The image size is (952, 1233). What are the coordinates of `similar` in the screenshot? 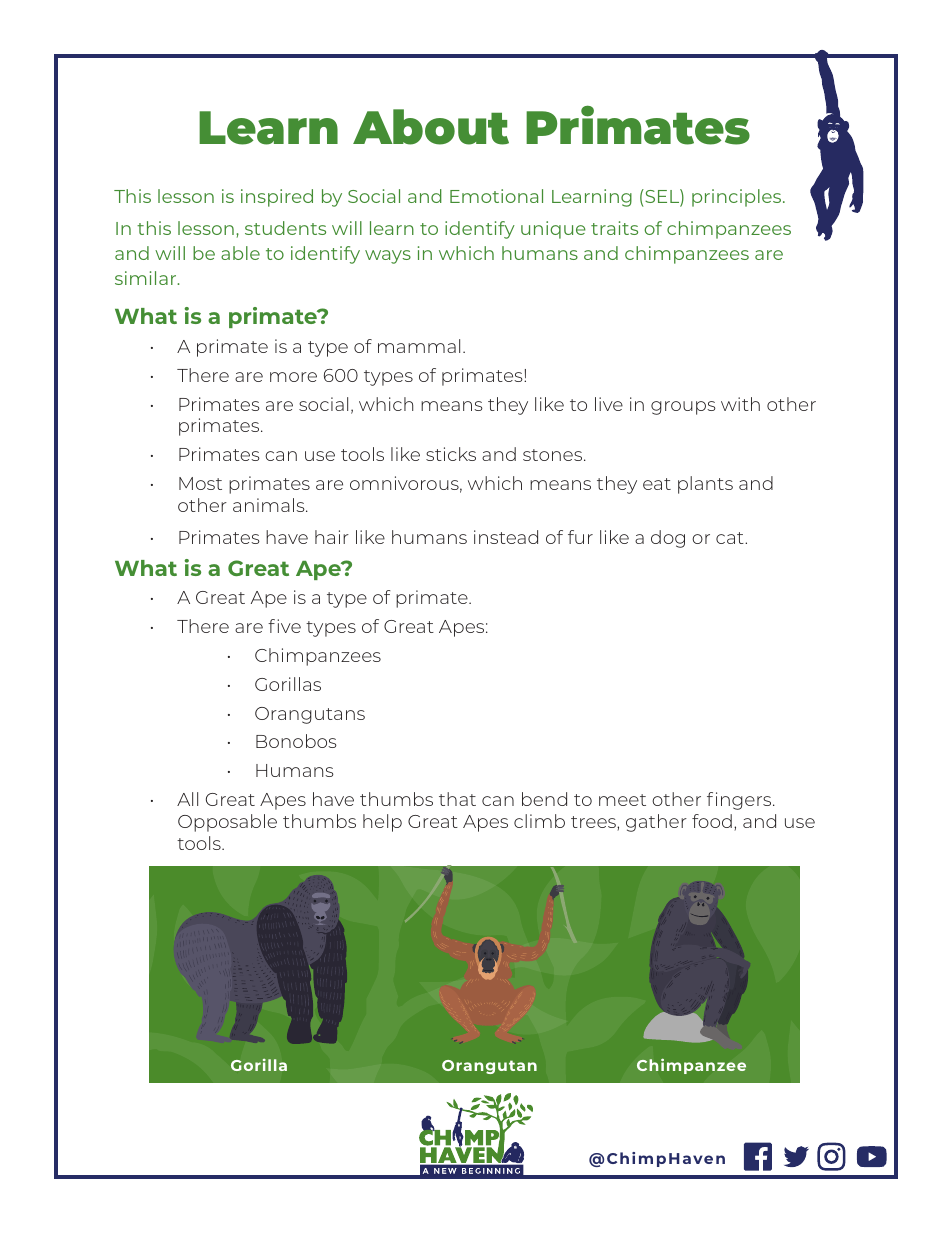 It's located at (147, 278).
